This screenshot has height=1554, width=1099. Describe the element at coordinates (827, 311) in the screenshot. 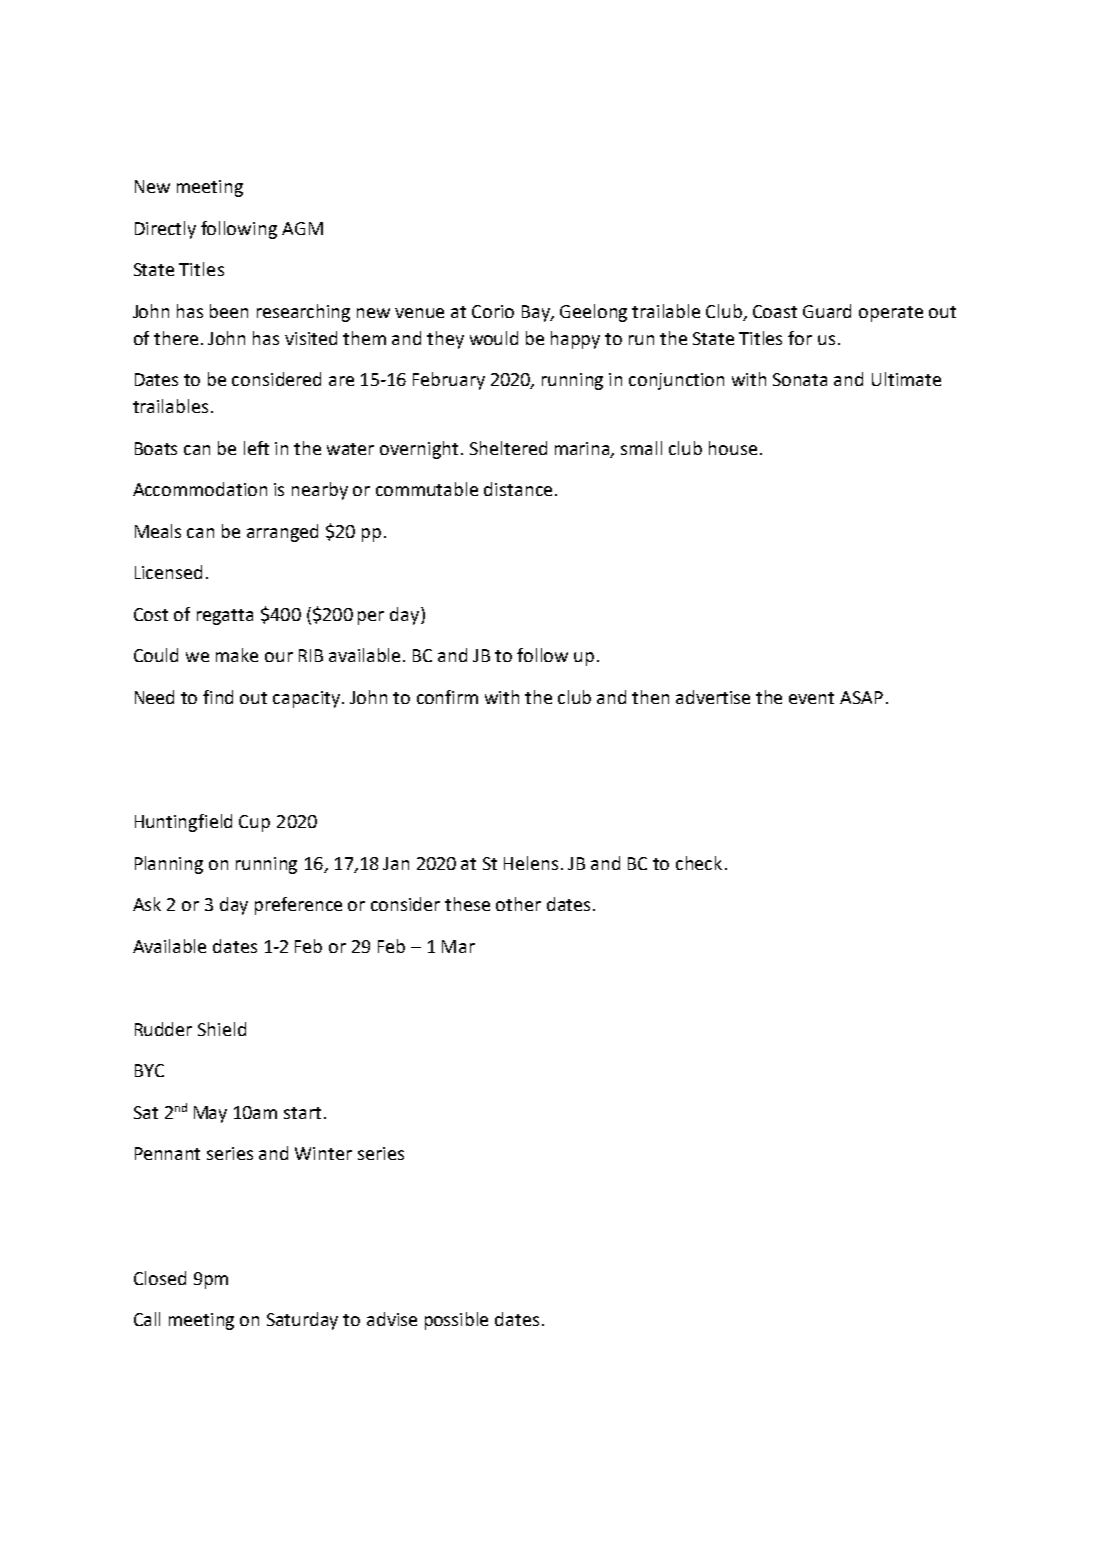

I see `Guard` at that location.
